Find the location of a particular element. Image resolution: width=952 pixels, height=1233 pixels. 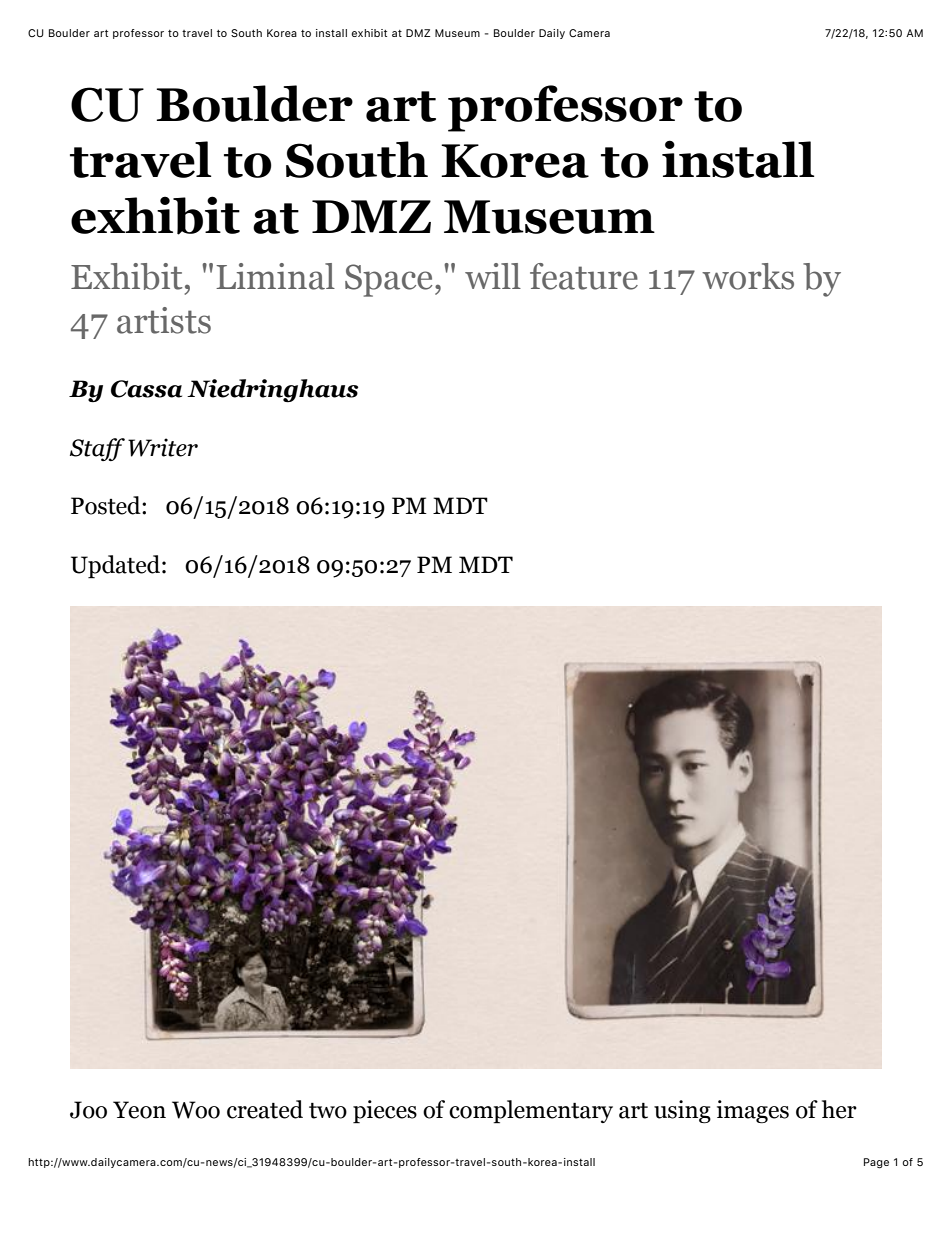

Posted is located at coordinates (107, 505).
